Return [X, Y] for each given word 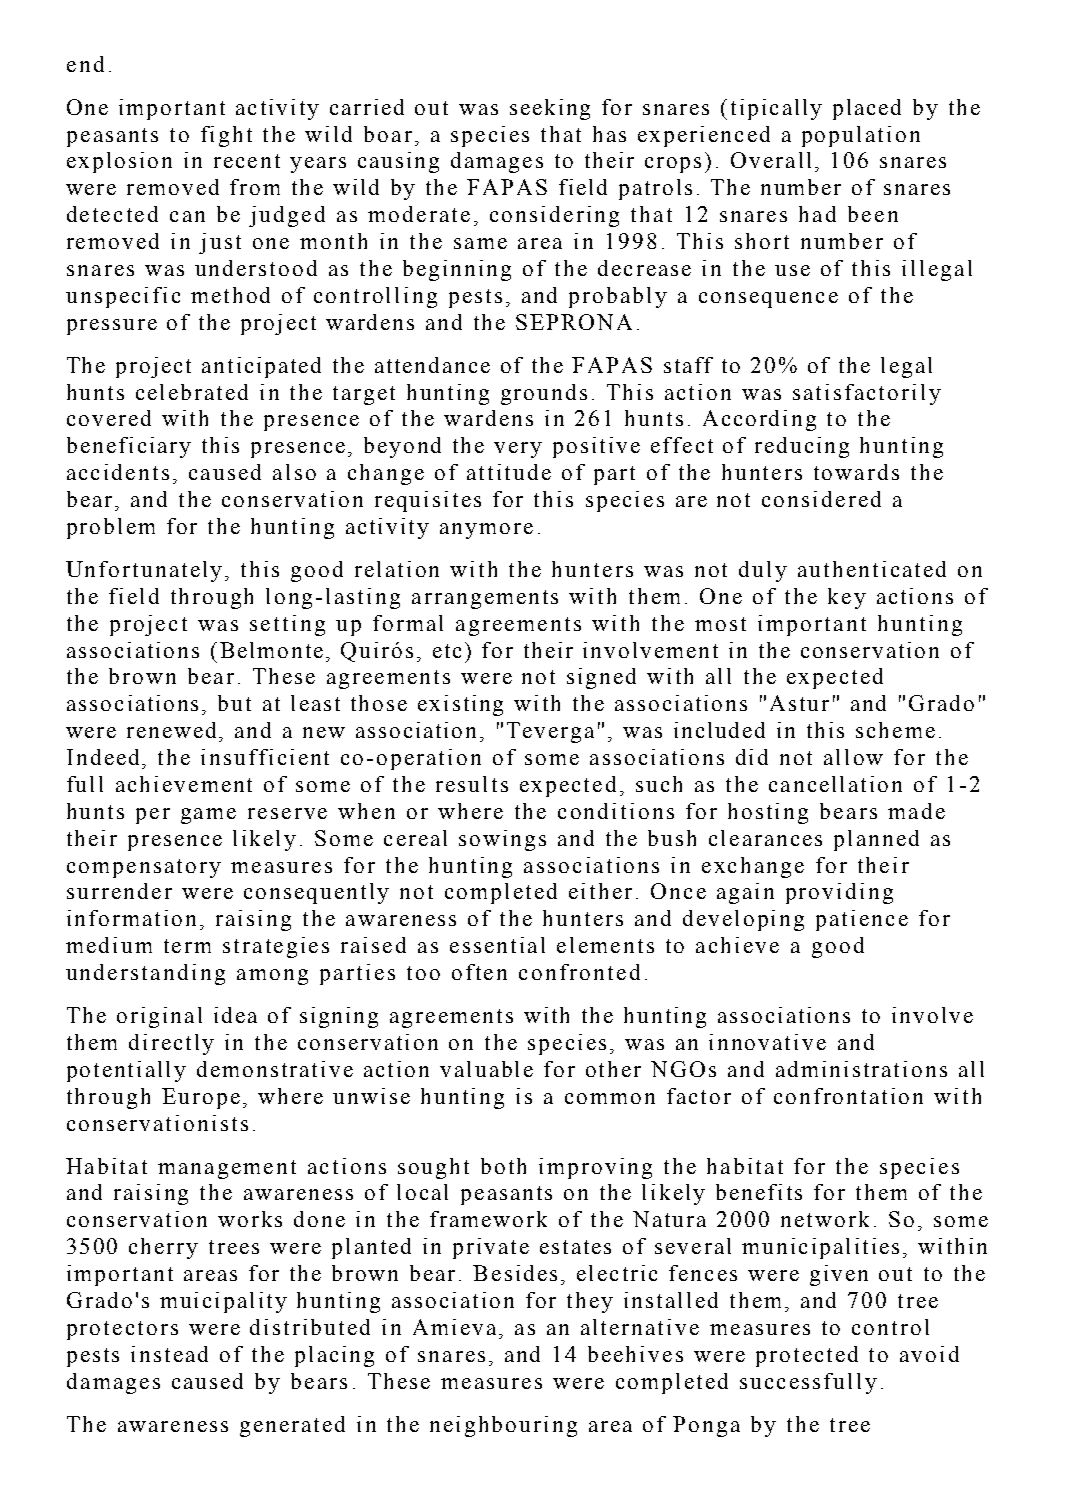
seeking [550, 109]
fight [226, 136]
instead [169, 1354]
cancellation [835, 784]
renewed [173, 730]
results [472, 784]
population [861, 136]
